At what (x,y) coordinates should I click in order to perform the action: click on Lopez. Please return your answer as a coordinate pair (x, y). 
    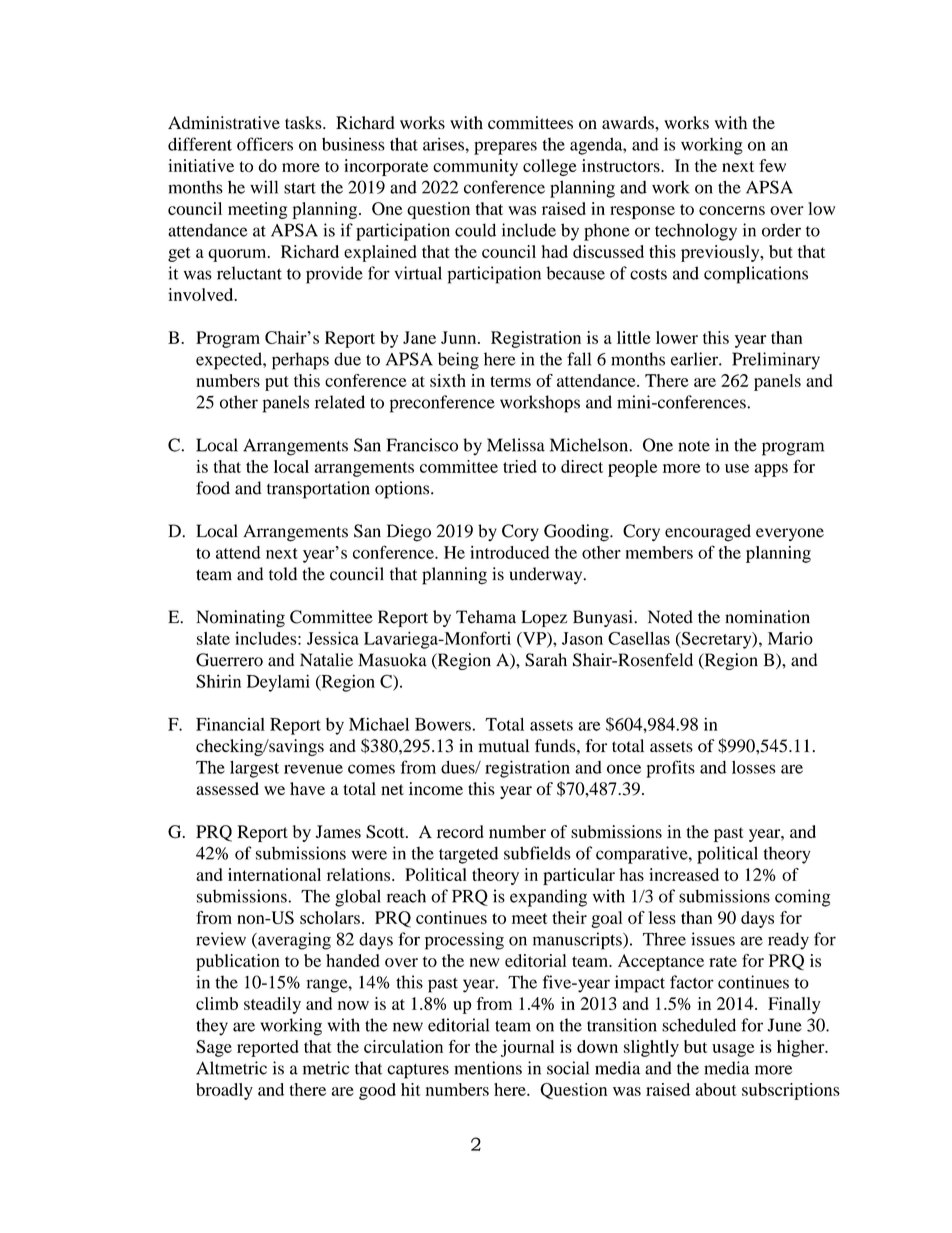
    Looking at the image, I should click on (544, 618).
